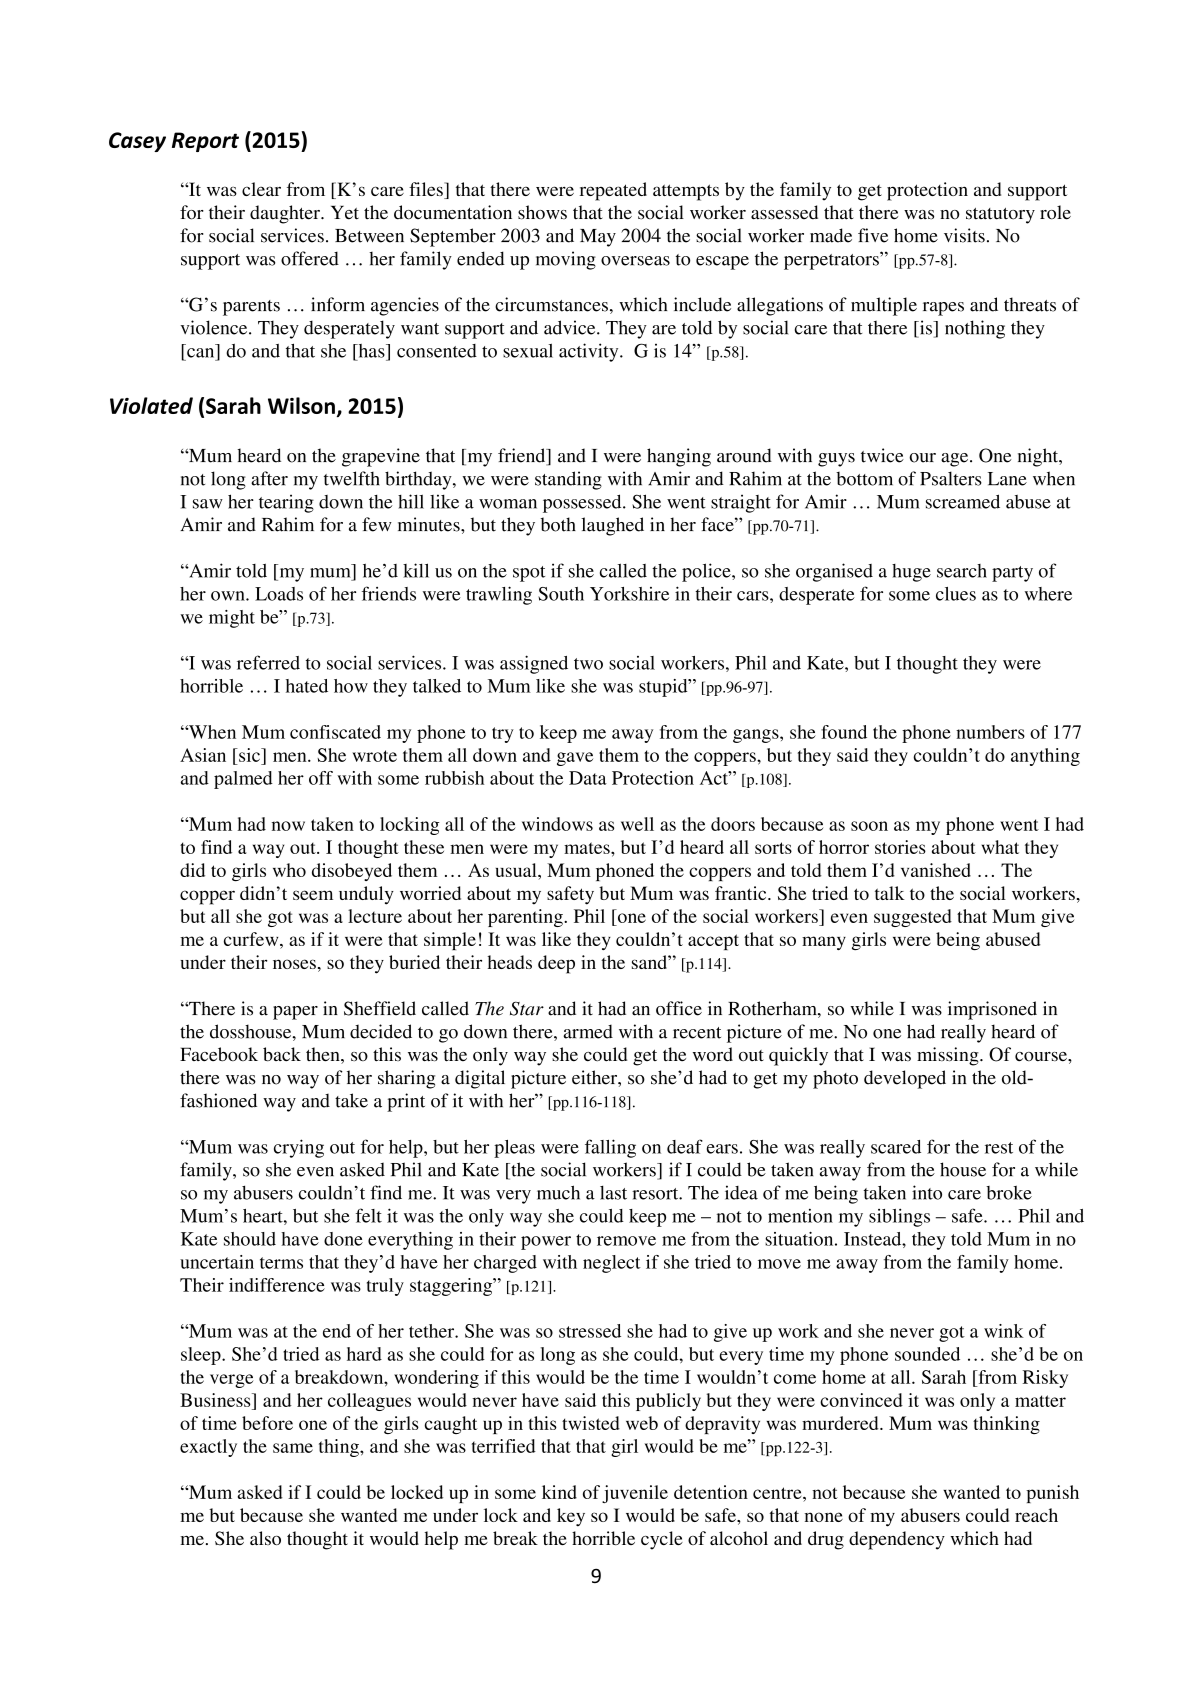 The image size is (1192, 1687). I want to click on missing, so click(949, 1056).
